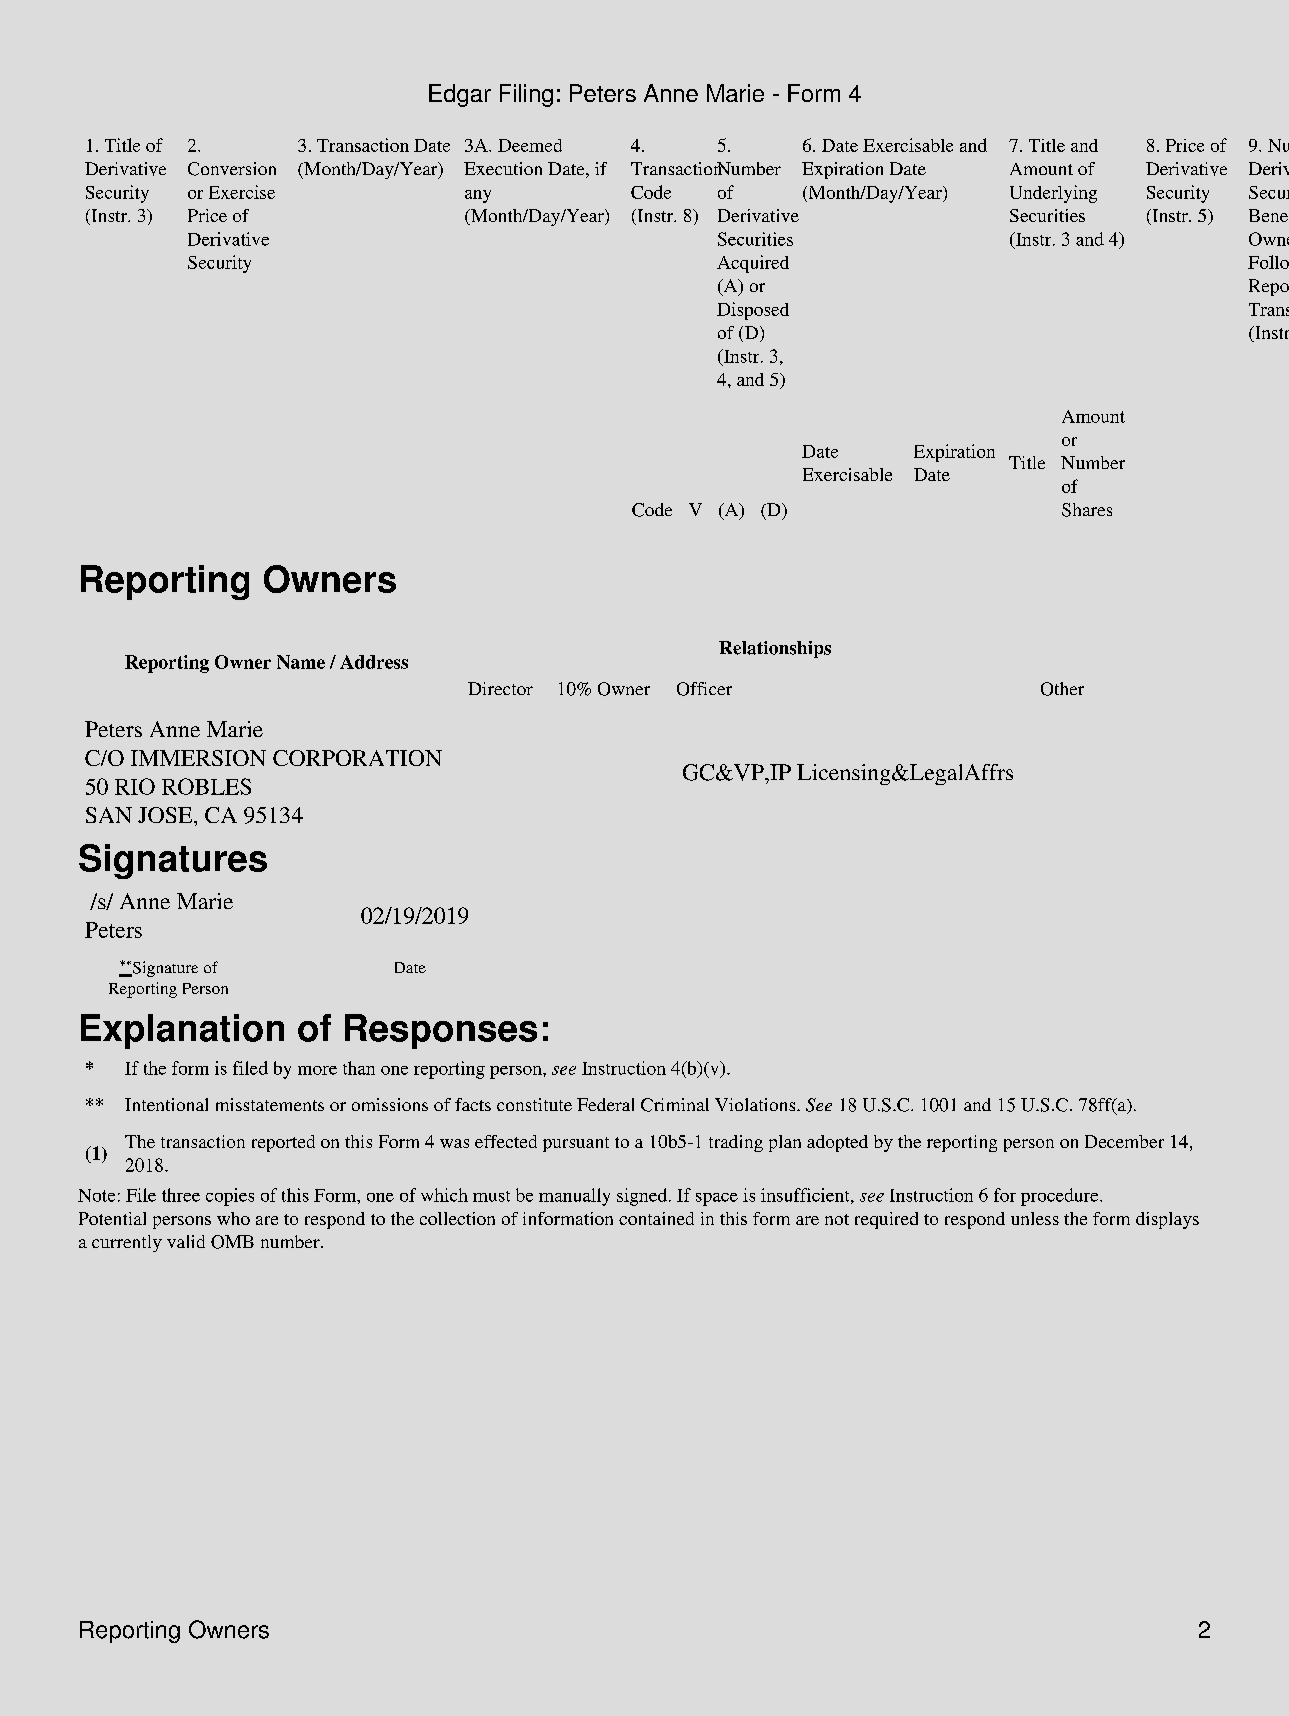  What do you see at coordinates (232, 169) in the image?
I see `Conversion` at bounding box center [232, 169].
